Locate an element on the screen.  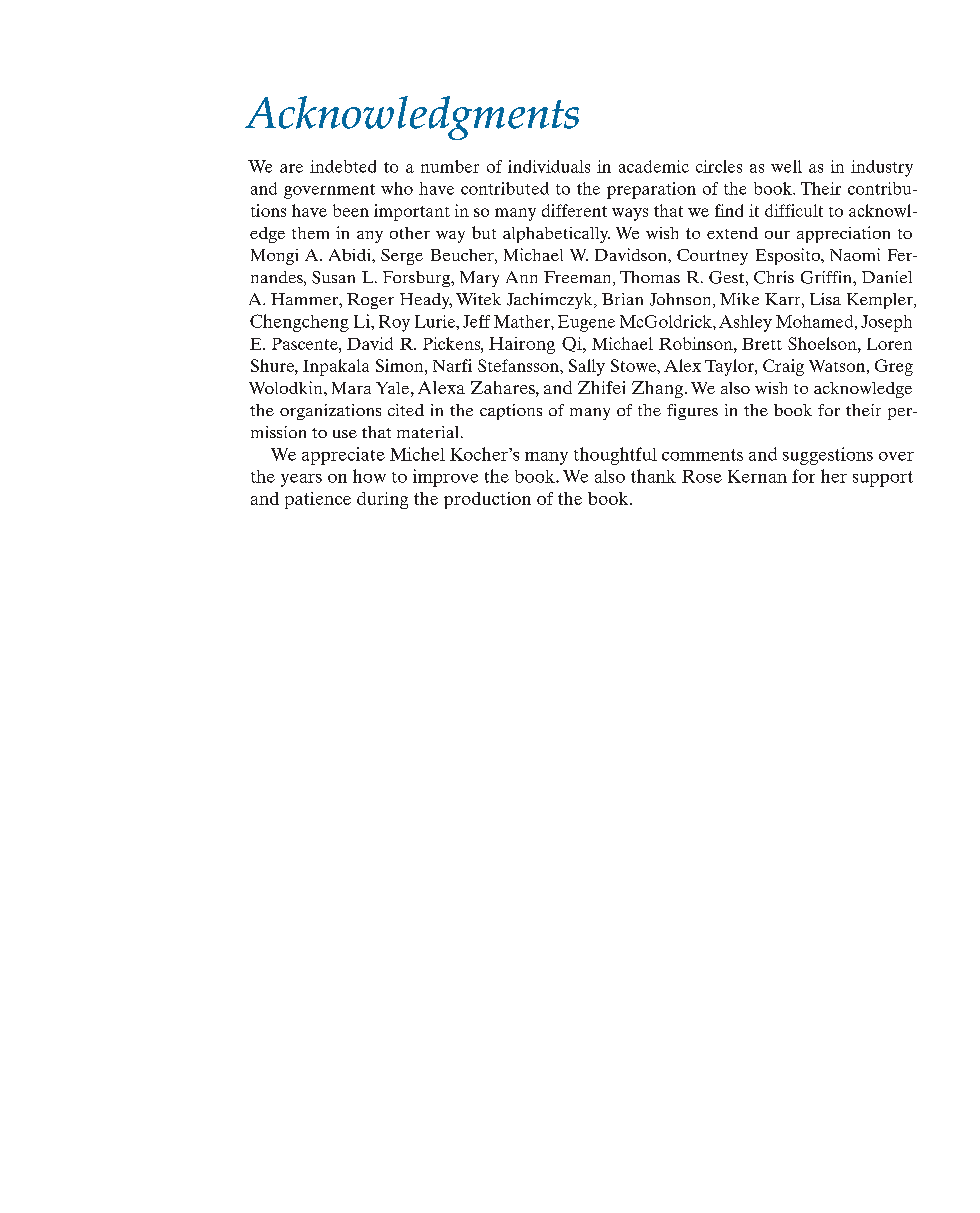
indebted is located at coordinates (343, 166).
